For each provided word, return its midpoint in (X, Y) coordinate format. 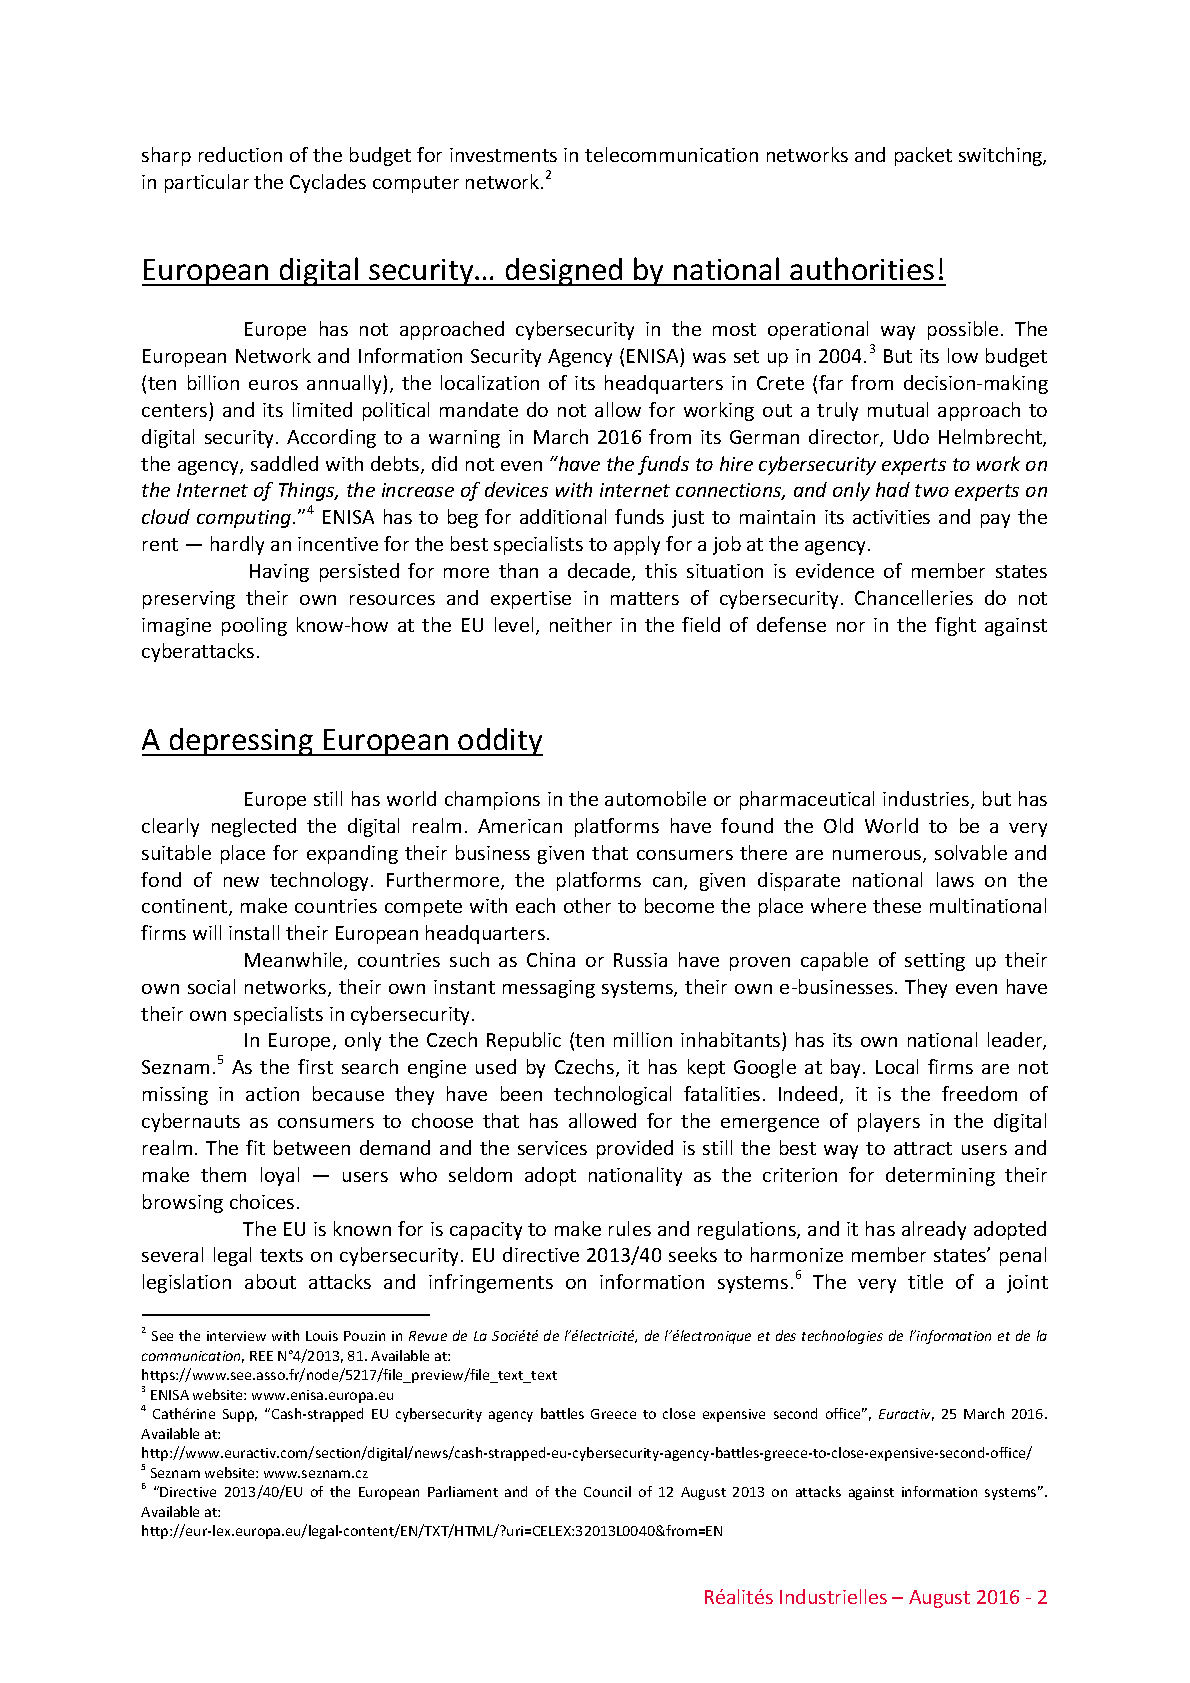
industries (927, 800)
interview (236, 1336)
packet (923, 156)
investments (503, 155)
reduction (240, 154)
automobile (655, 798)
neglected (254, 827)
